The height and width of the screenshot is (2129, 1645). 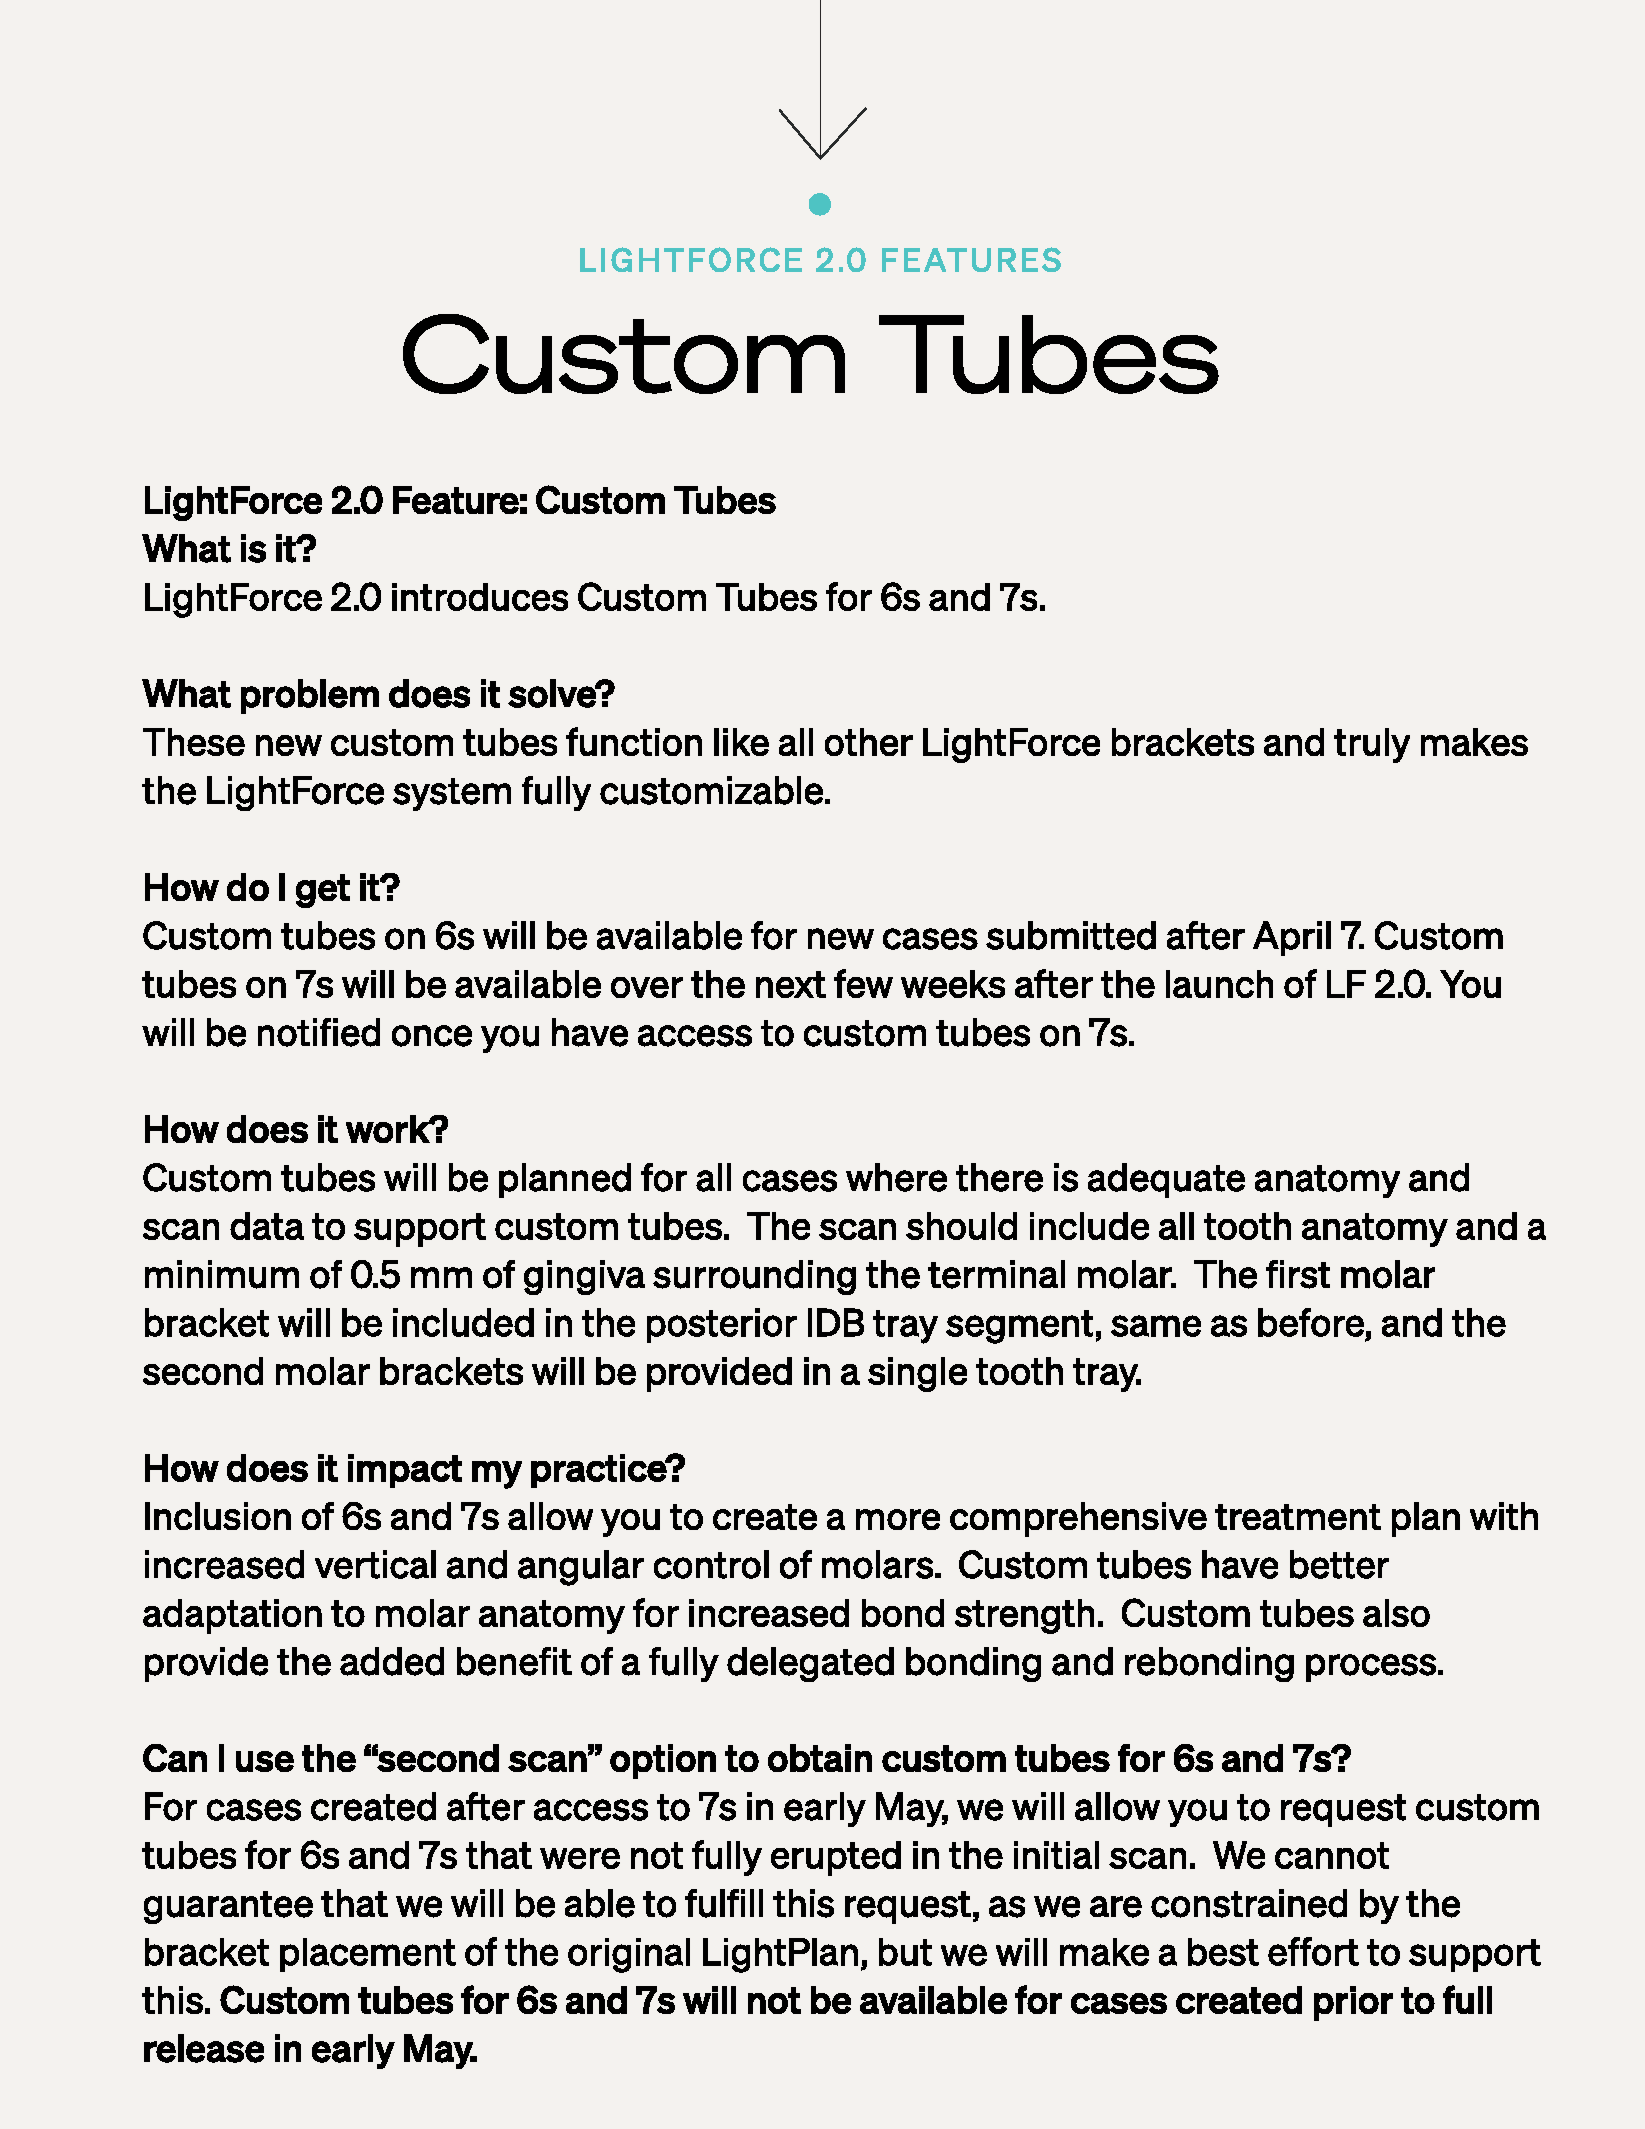 I want to click on truly, so click(x=1372, y=745).
